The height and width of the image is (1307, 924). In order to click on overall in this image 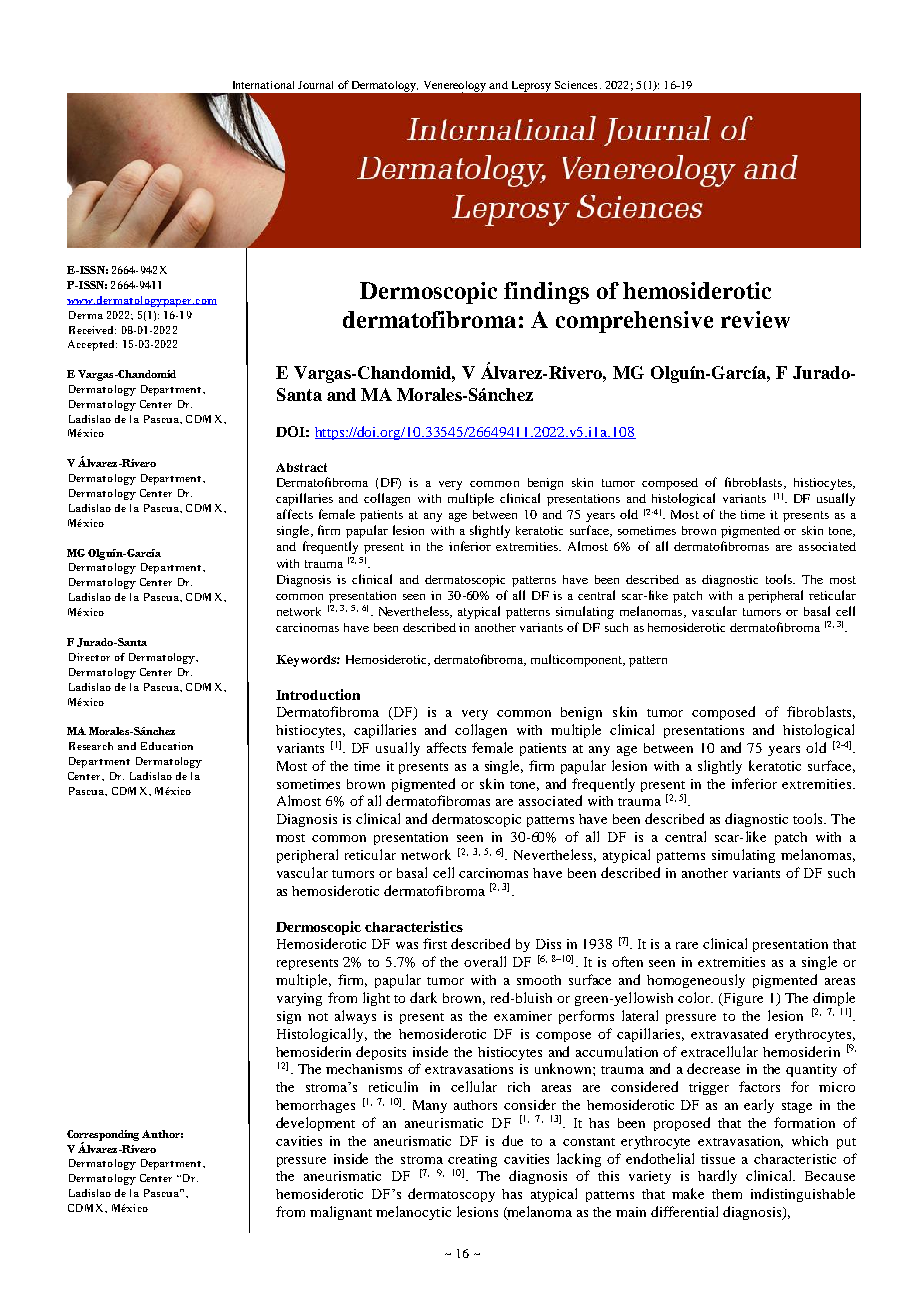, I will do `click(485, 961)`.
